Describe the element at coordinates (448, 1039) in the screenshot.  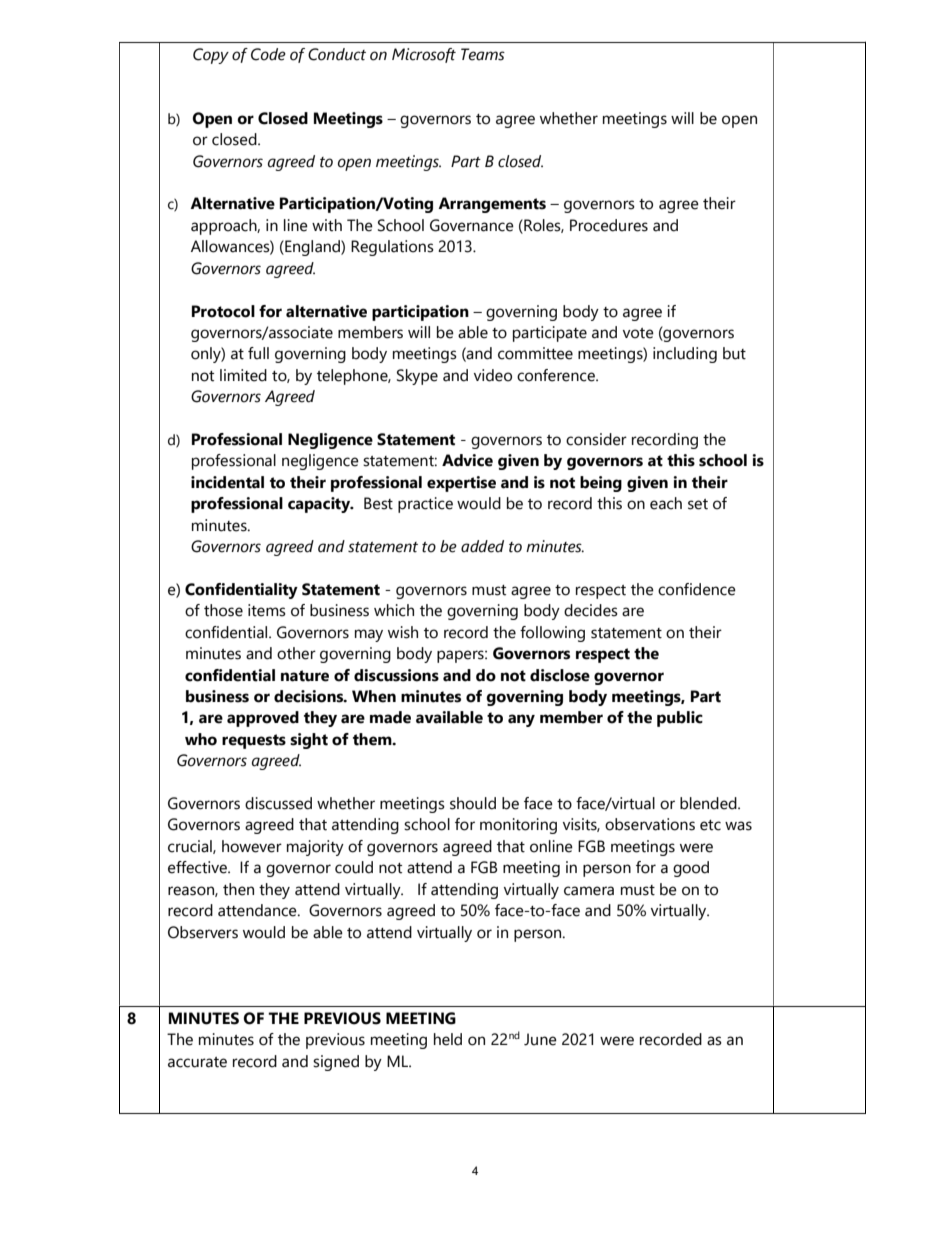
I see `held` at that location.
